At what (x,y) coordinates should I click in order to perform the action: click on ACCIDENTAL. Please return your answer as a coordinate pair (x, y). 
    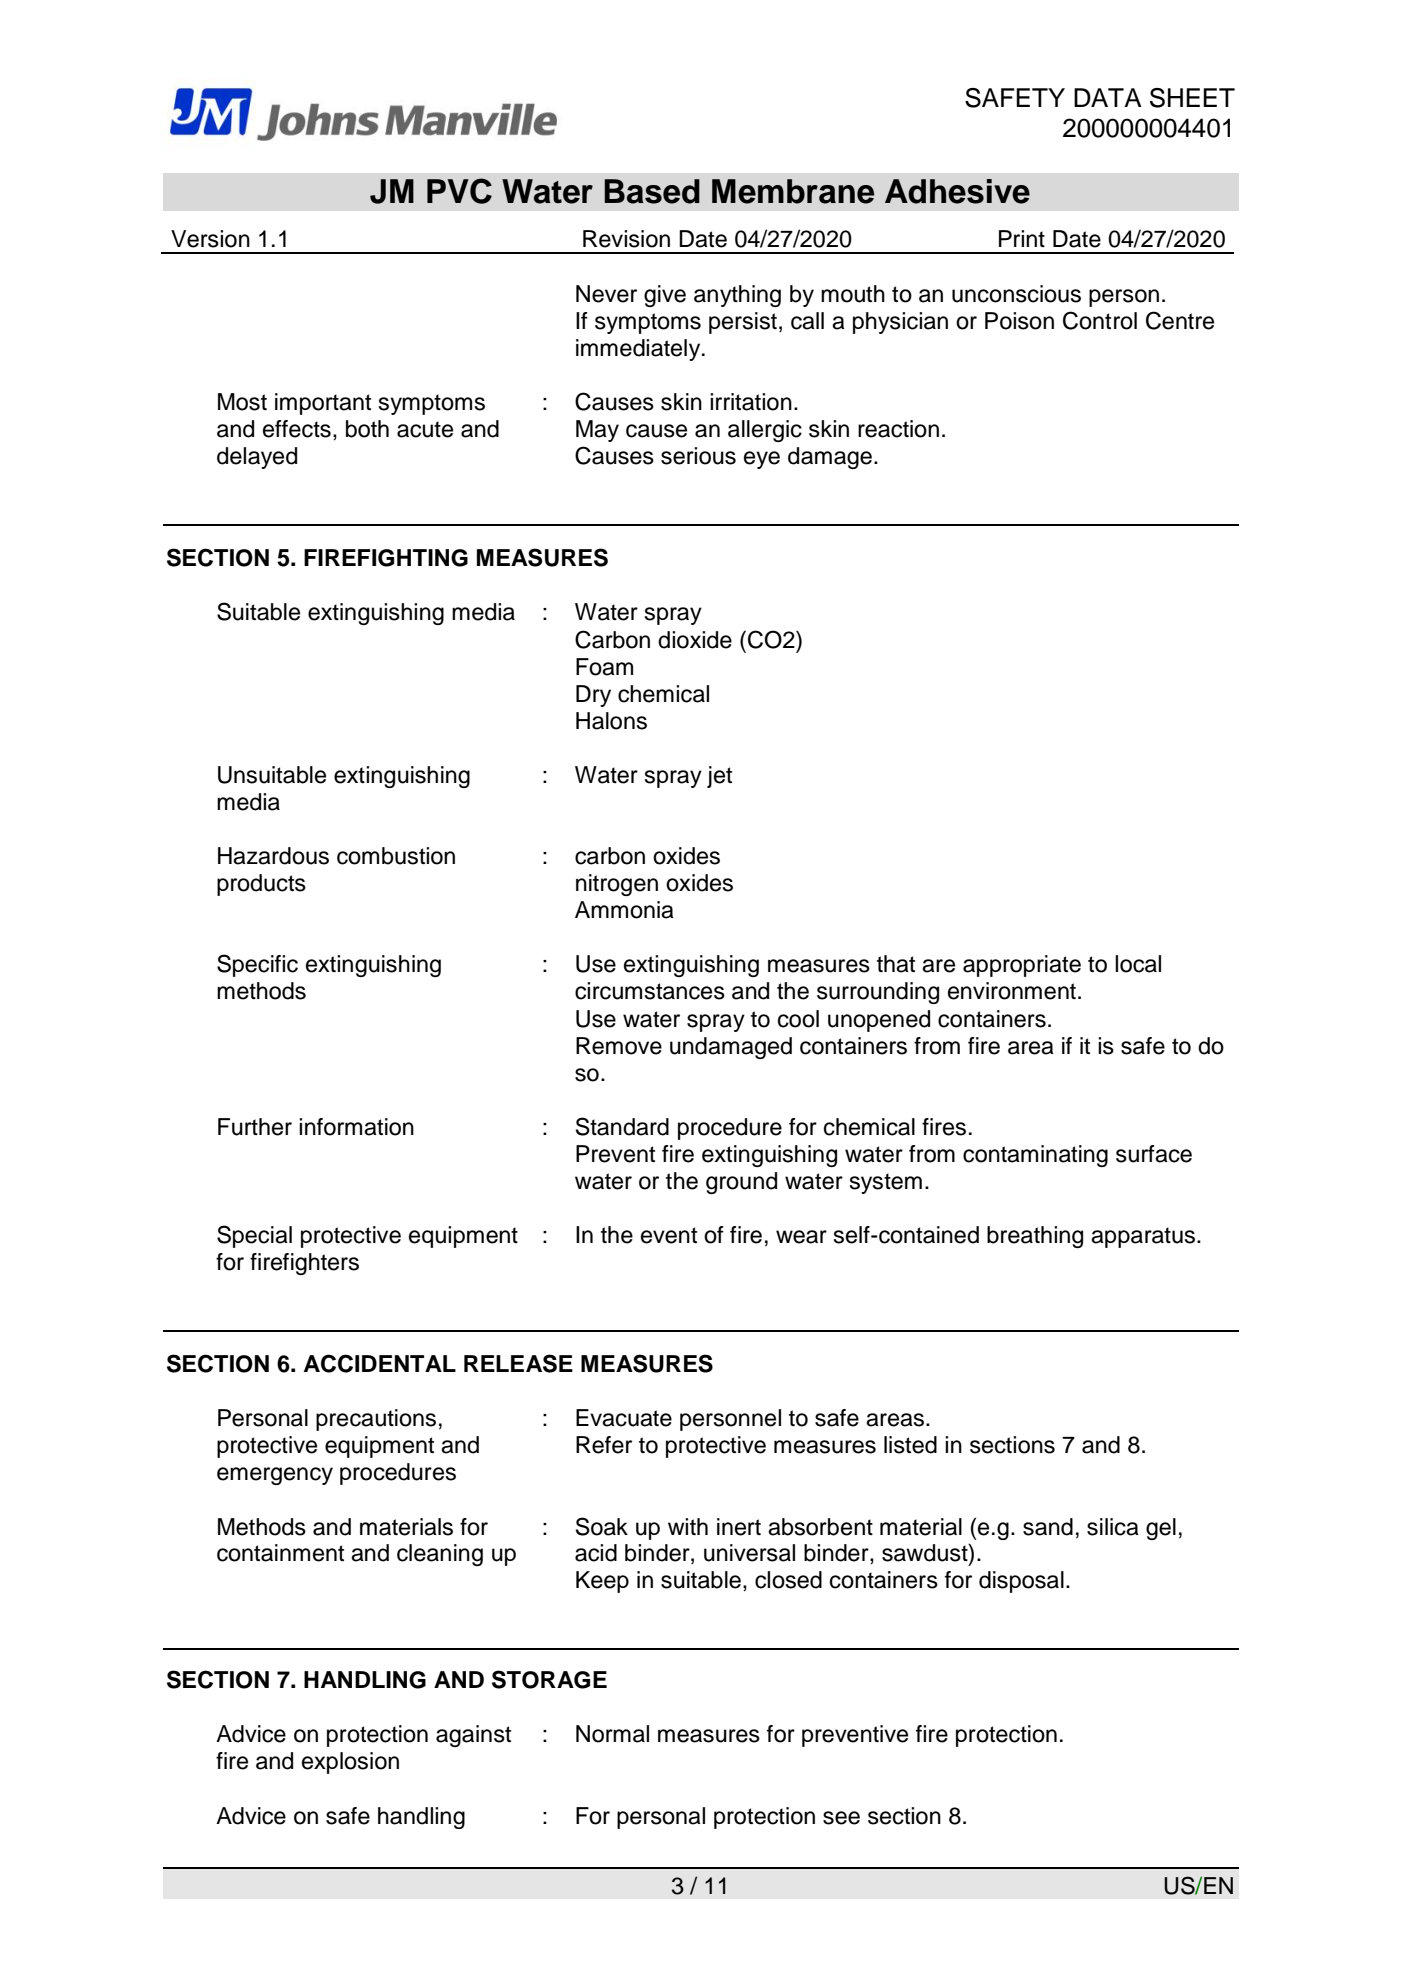
    Looking at the image, I should click on (380, 1363).
